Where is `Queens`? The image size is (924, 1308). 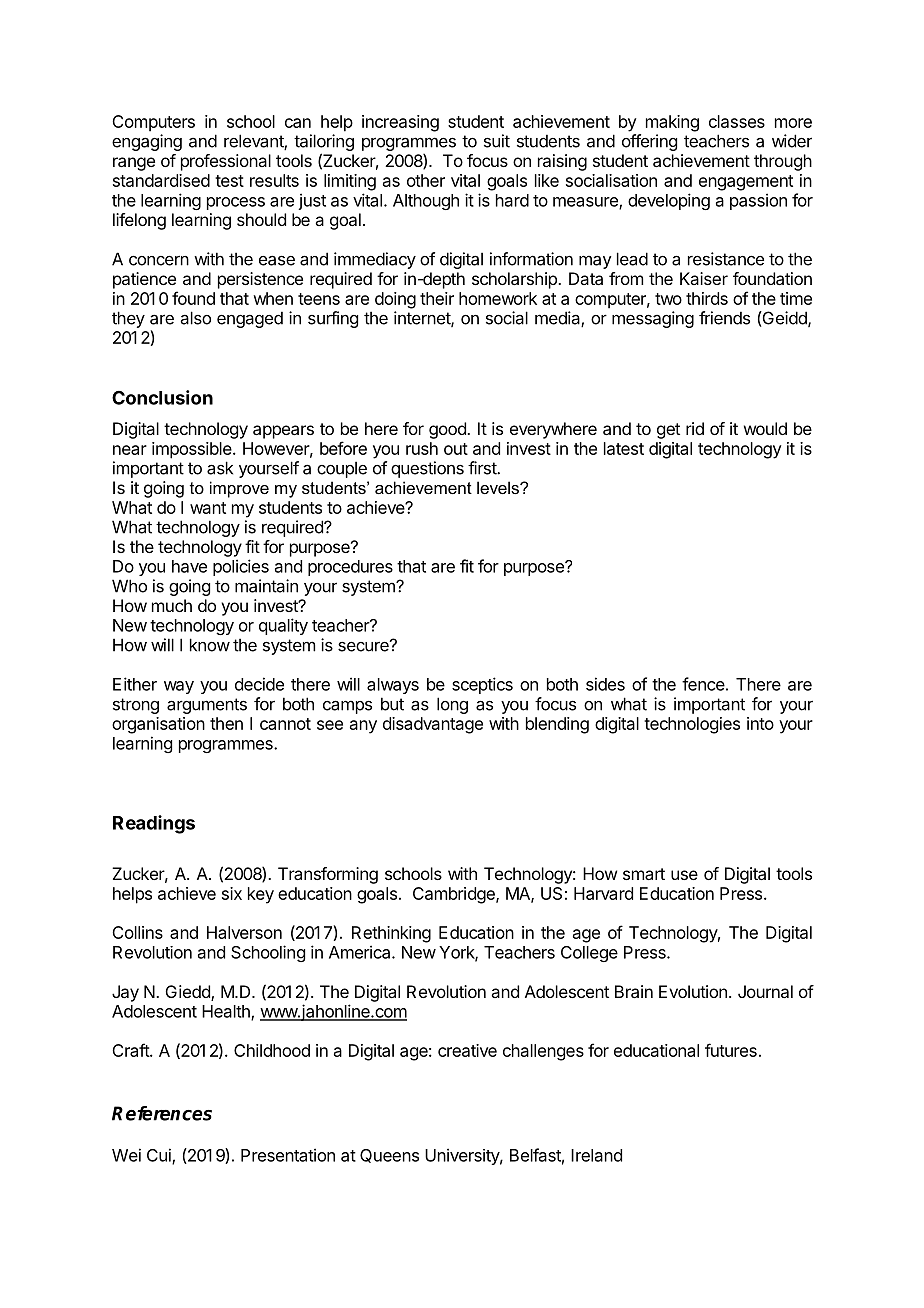 Queens is located at coordinates (389, 1156).
